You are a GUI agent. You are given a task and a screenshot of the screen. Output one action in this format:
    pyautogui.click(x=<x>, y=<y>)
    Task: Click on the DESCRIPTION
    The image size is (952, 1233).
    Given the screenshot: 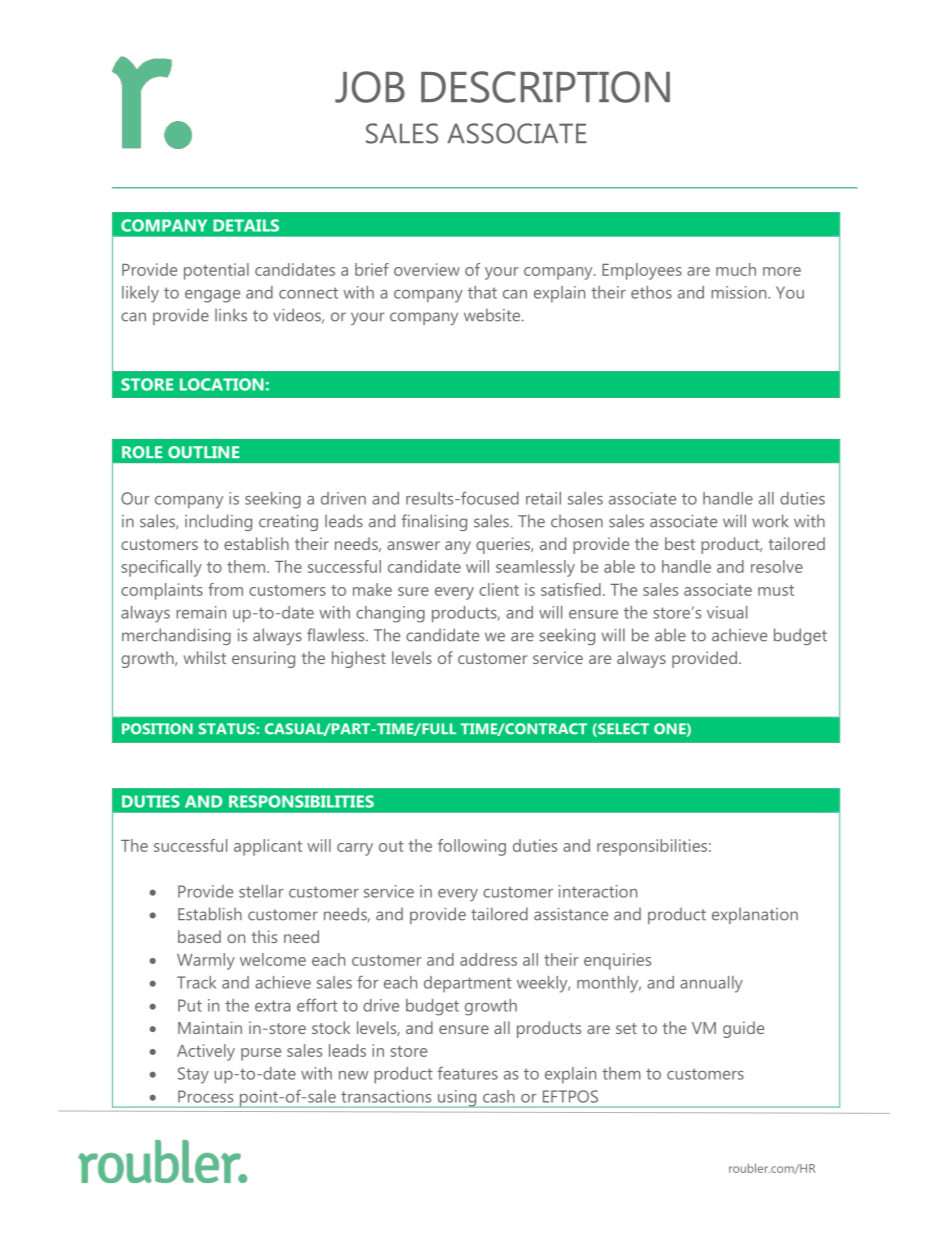 What is the action you would take?
    pyautogui.click(x=545, y=87)
